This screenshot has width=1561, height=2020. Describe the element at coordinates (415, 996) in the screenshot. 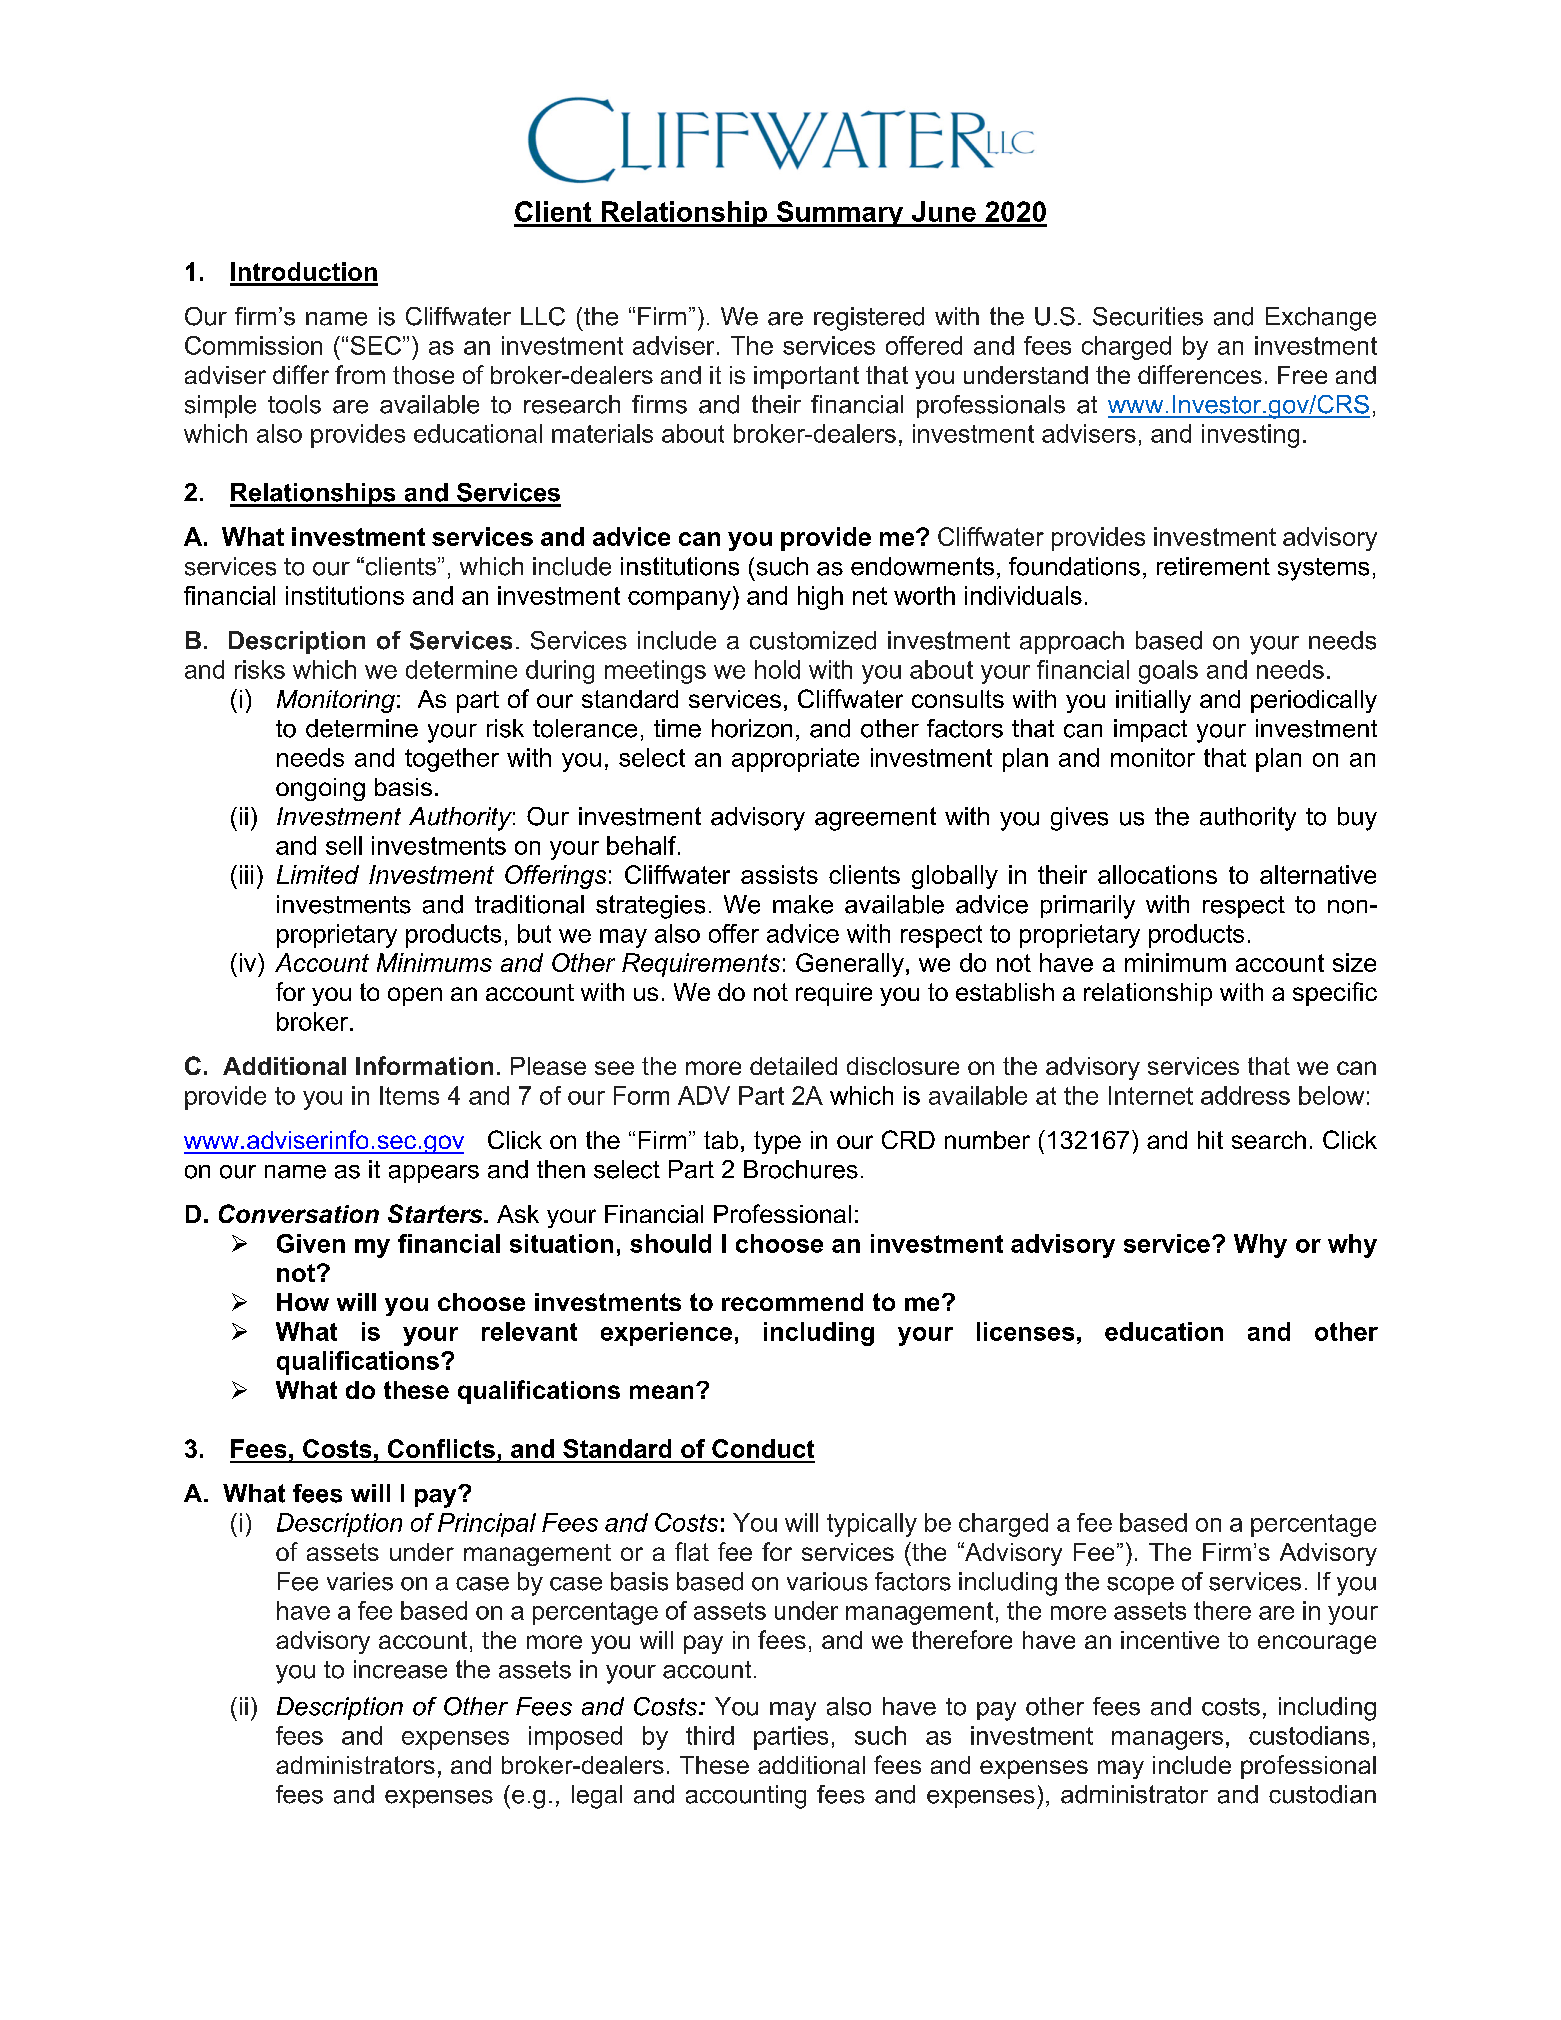

I see `open` at that location.
